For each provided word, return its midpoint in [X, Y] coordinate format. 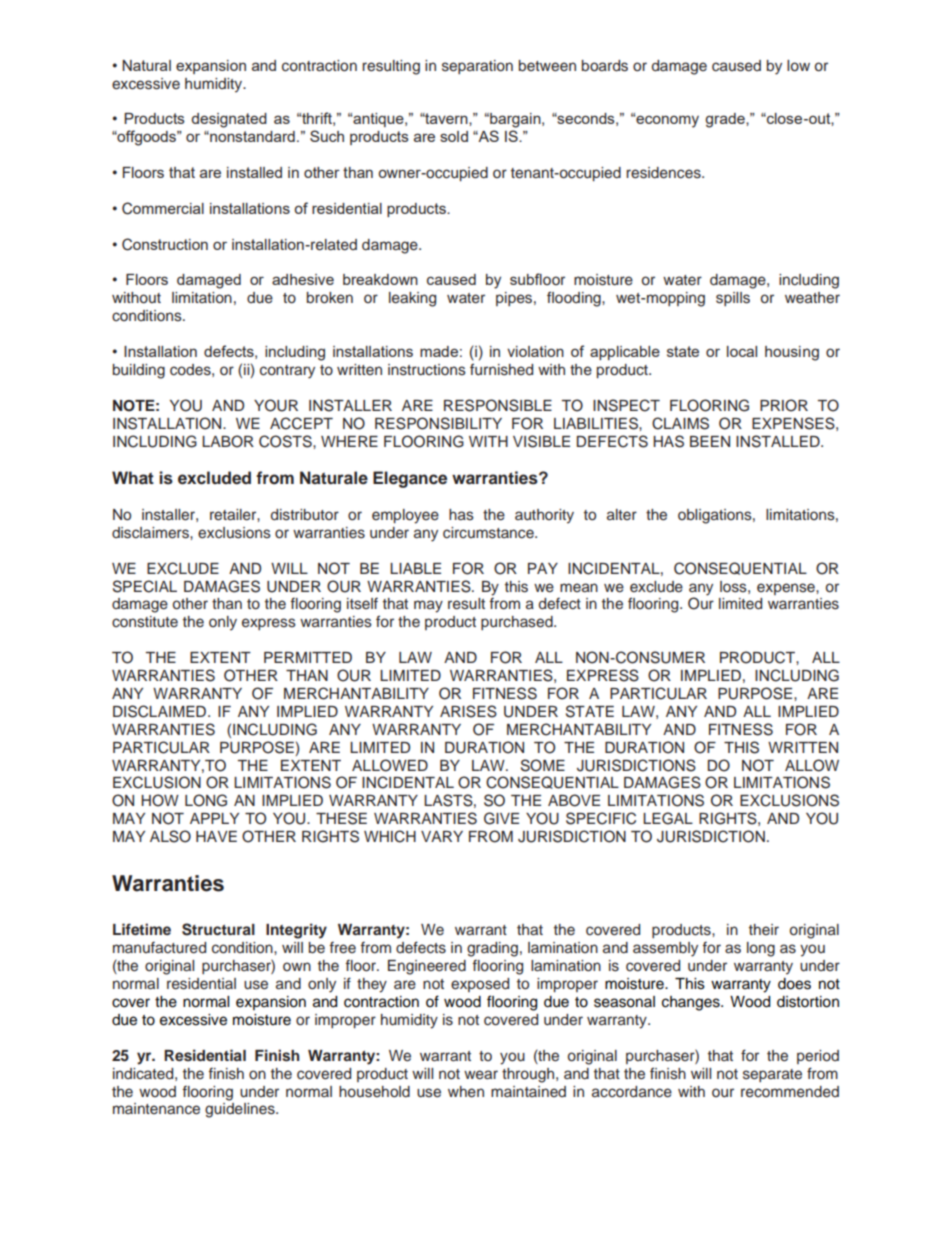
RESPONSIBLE [498, 405]
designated [229, 120]
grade [726, 120]
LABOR [228, 441]
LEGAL [668, 818]
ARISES [468, 711]
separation [477, 67]
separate [772, 1075]
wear [481, 1075]
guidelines [241, 1110]
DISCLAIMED [161, 711]
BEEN [710, 441]
